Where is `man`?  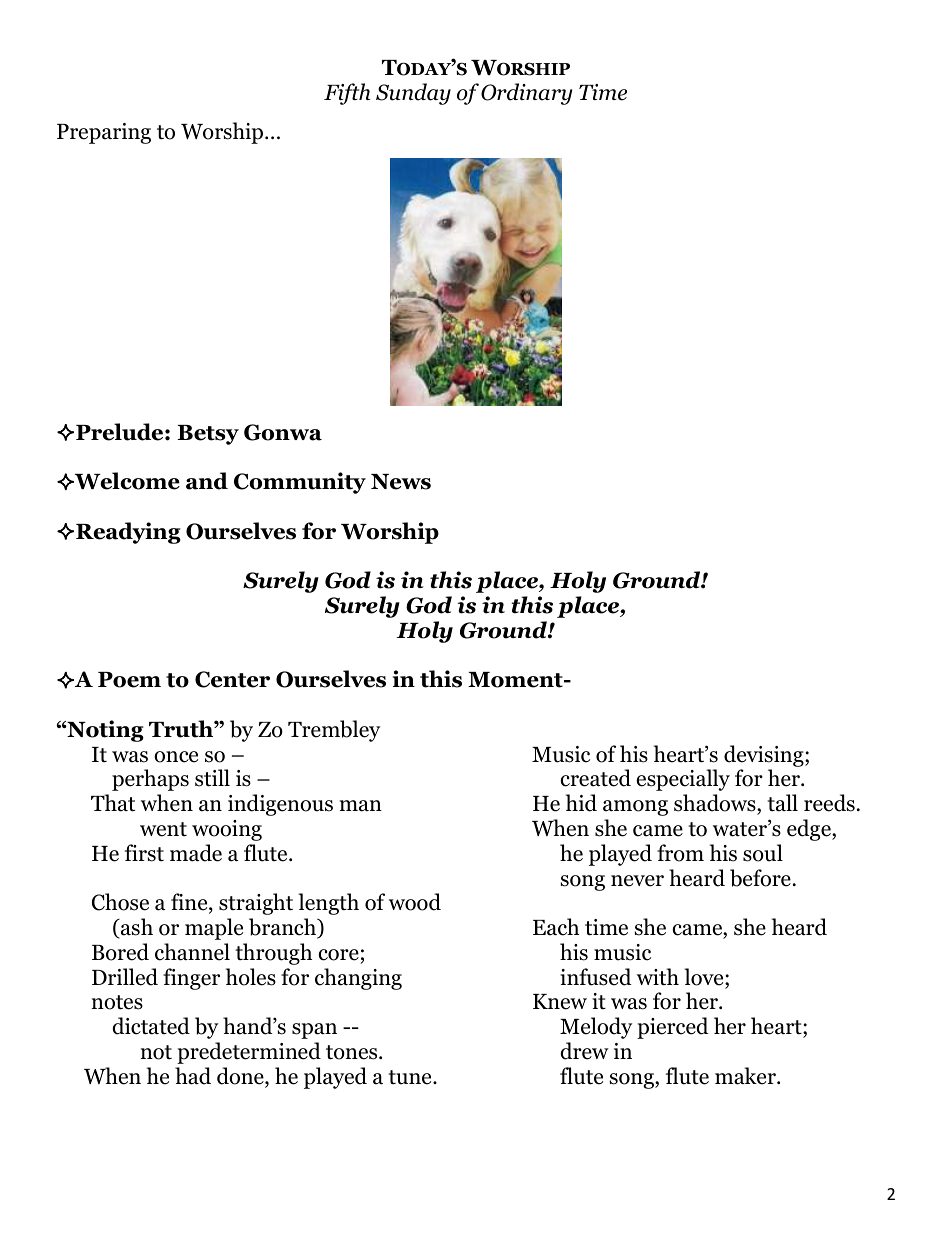 man is located at coordinates (361, 806).
